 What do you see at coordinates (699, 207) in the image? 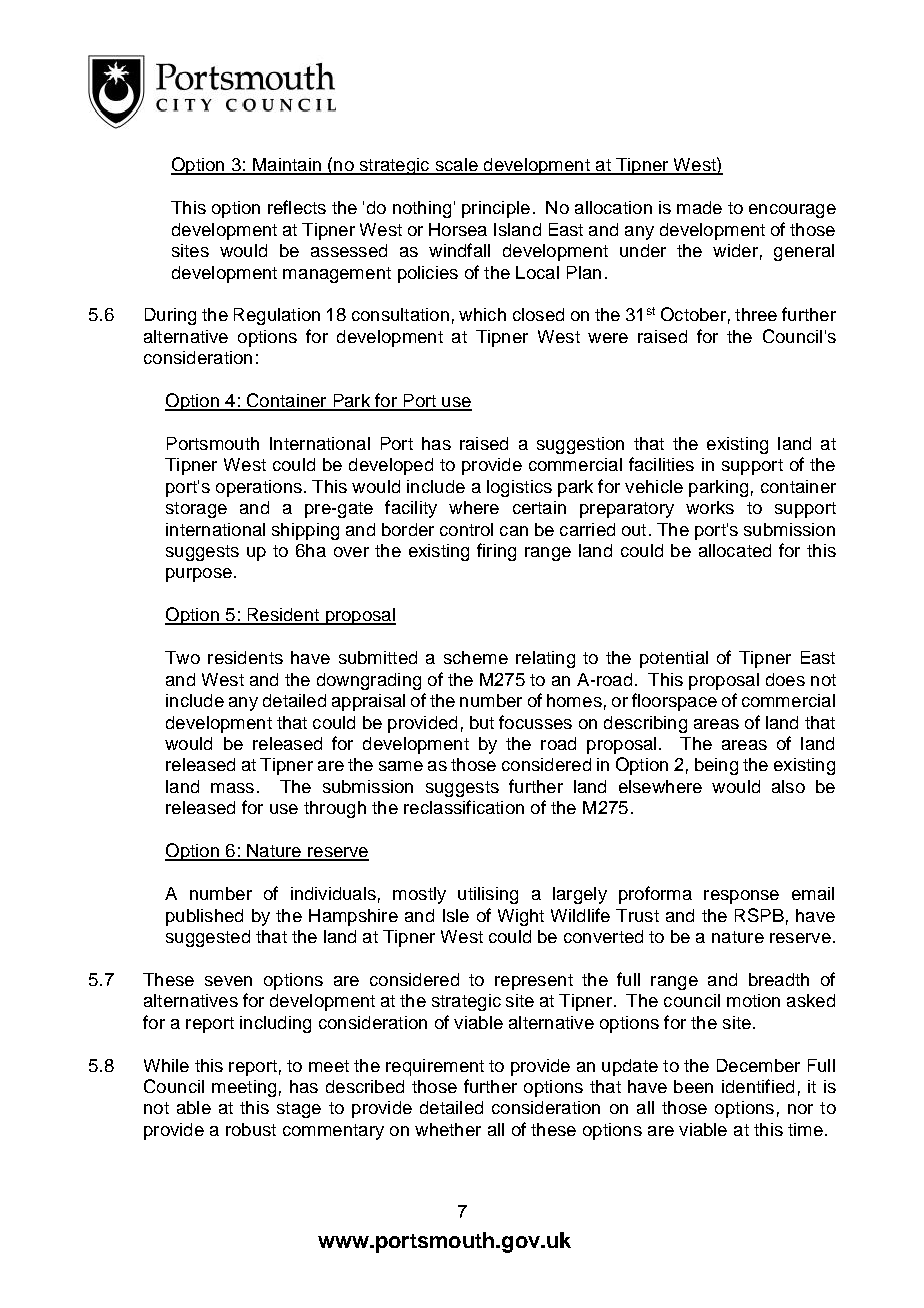
I see `made` at bounding box center [699, 207].
